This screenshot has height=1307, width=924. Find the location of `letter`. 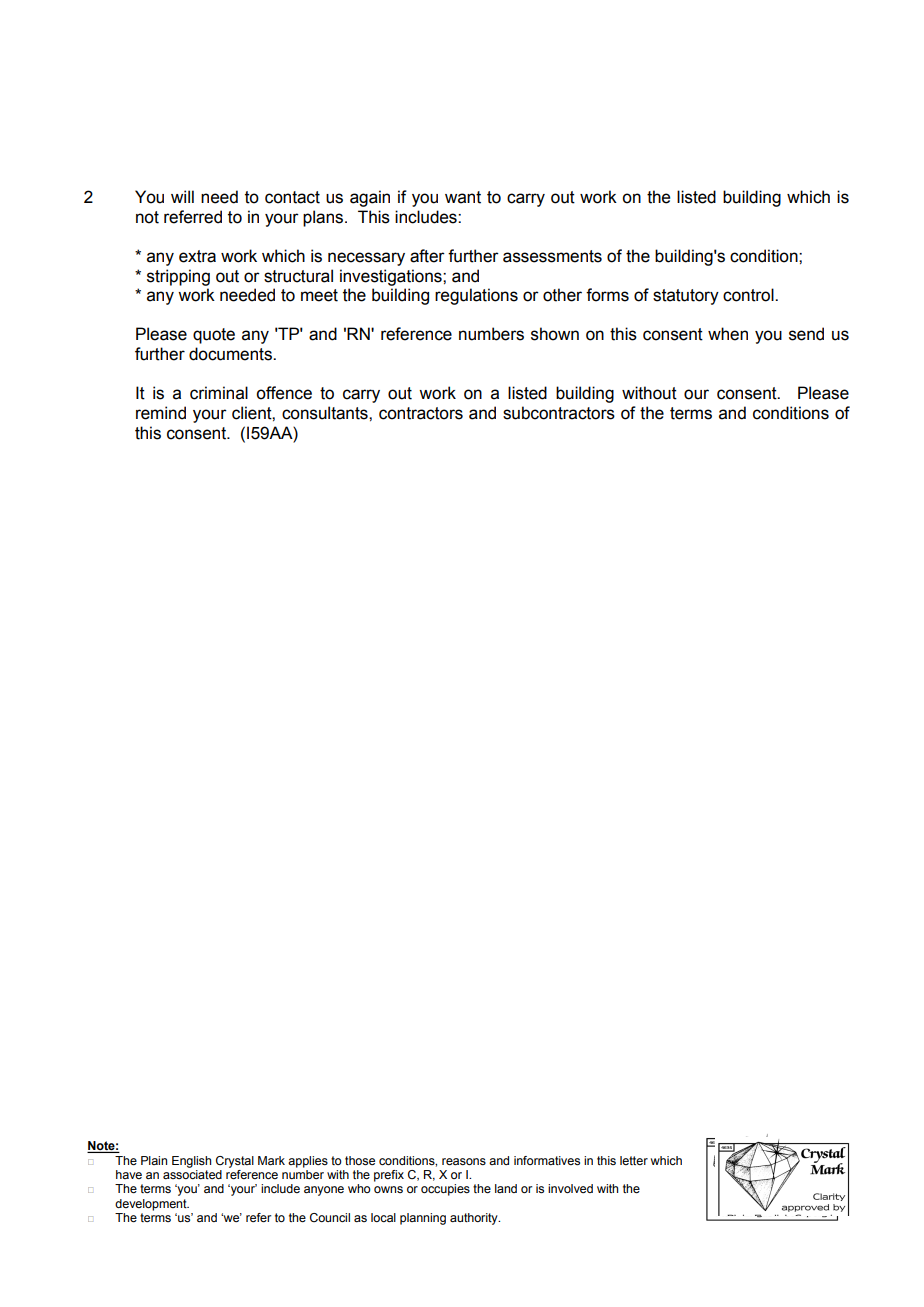

letter is located at coordinates (634, 1160).
